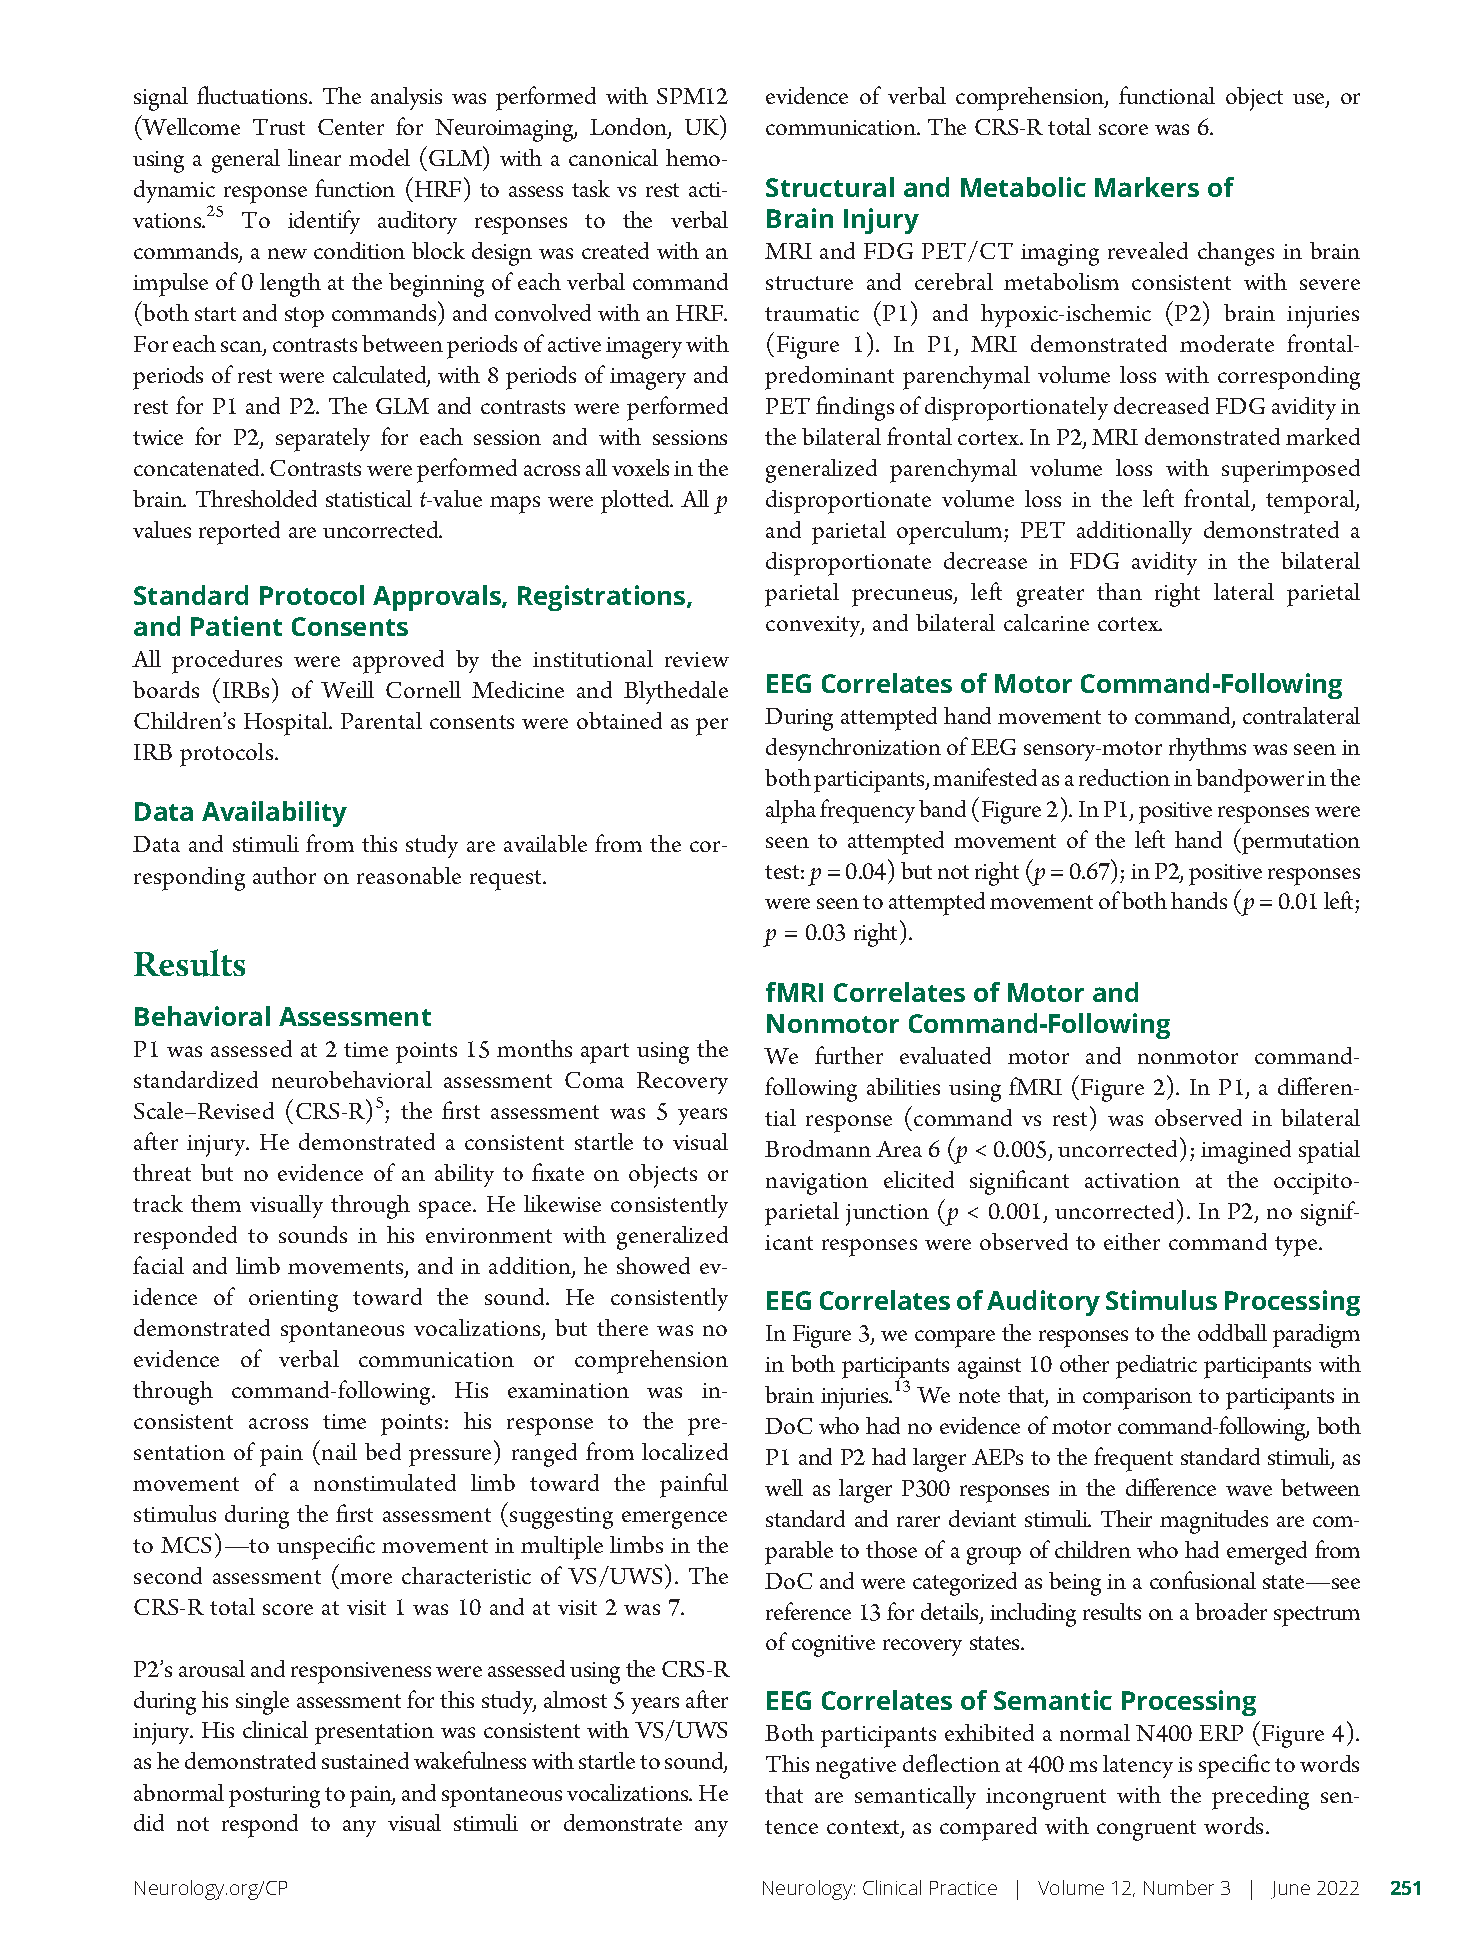 The image size is (1478, 1947). What do you see at coordinates (830, 187) in the screenshot?
I see `Structural` at bounding box center [830, 187].
